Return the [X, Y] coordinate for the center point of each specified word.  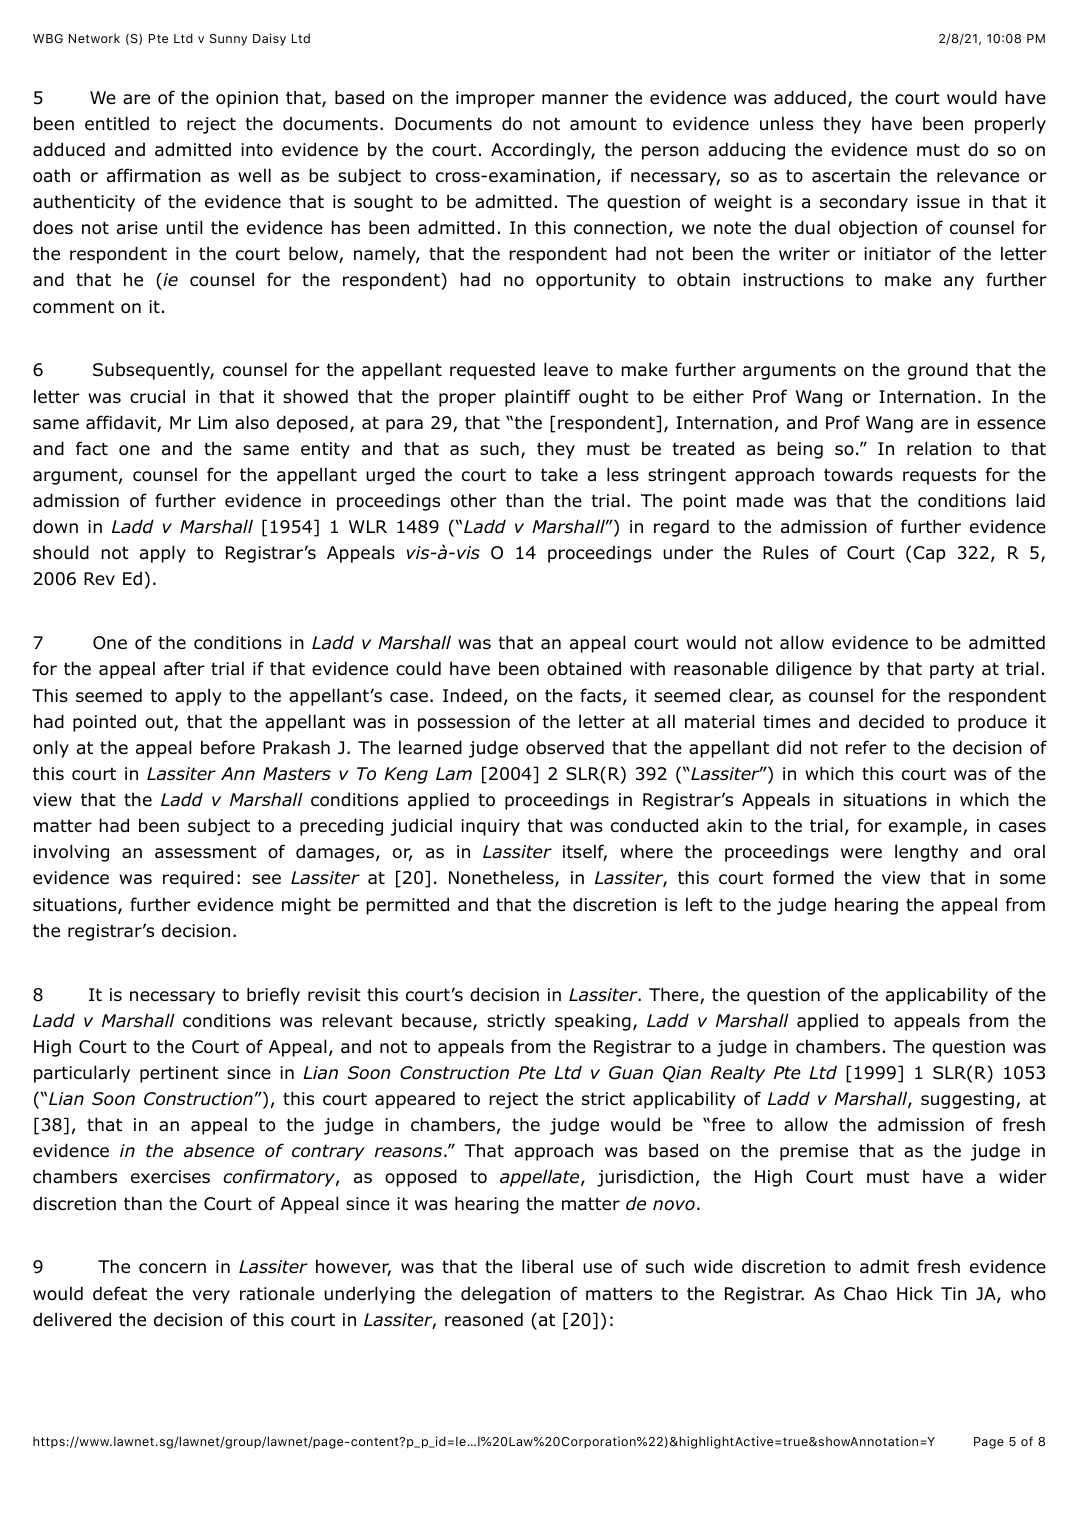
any [959, 283]
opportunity [586, 281]
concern [172, 1268]
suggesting [967, 1100]
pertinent [179, 1074]
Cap [929, 554]
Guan [631, 1073]
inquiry [490, 827]
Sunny [228, 40]
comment [73, 307]
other [474, 500]
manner [575, 99]
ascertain [851, 176]
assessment [206, 852]
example [926, 827]
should [61, 552]
